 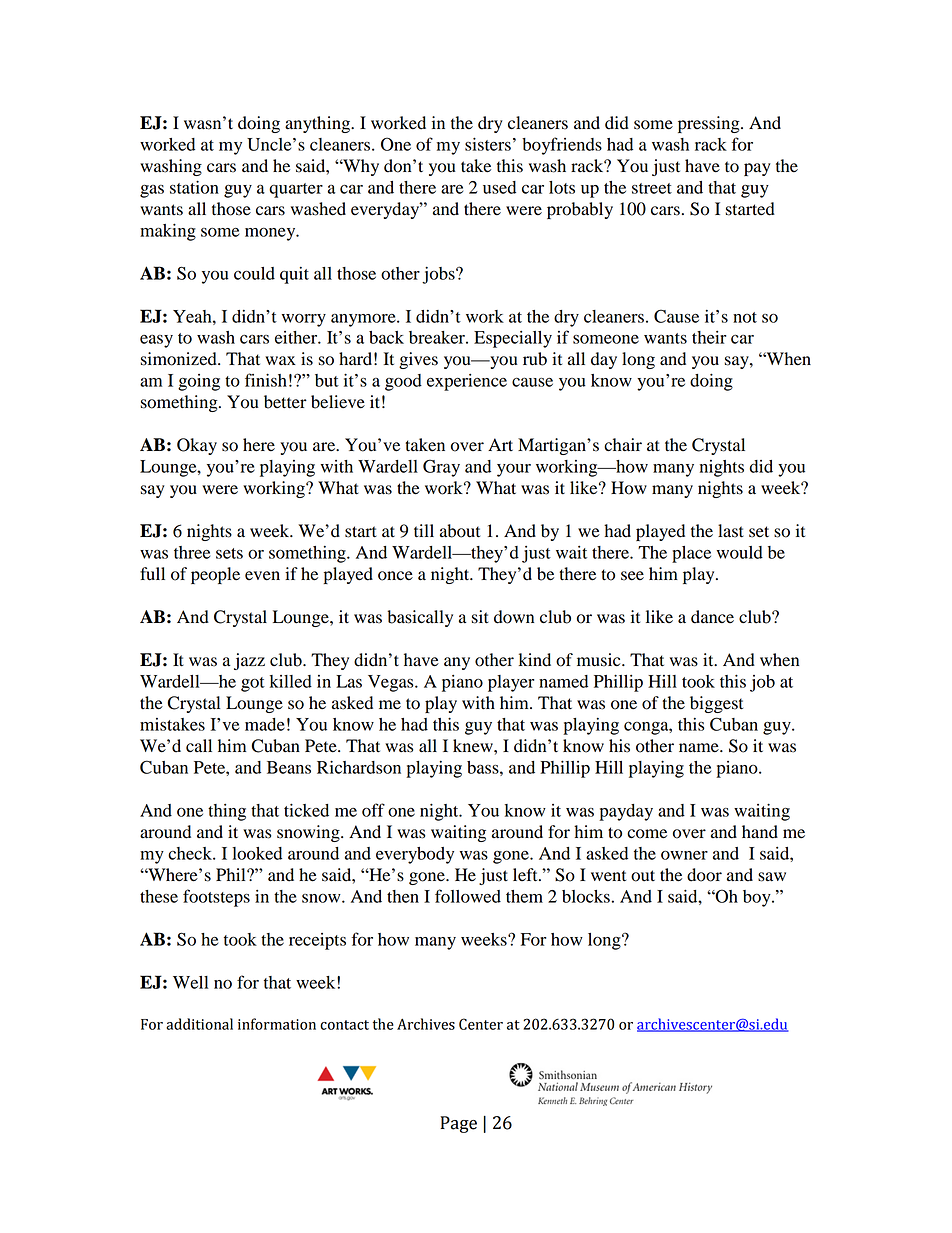 What do you see at coordinates (190, 982) in the screenshot?
I see `Well` at bounding box center [190, 982].
